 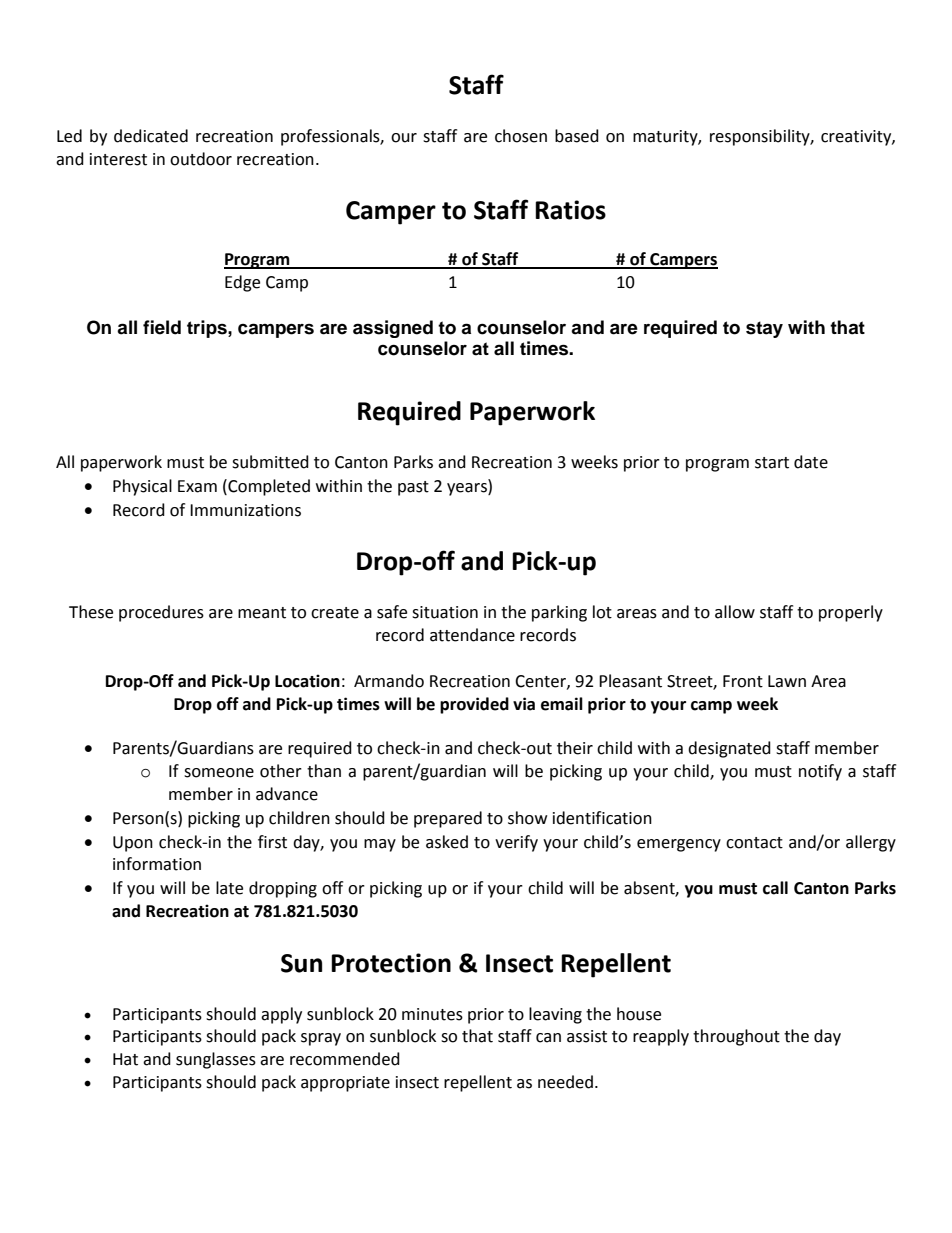 I want to click on chosen, so click(x=521, y=136).
